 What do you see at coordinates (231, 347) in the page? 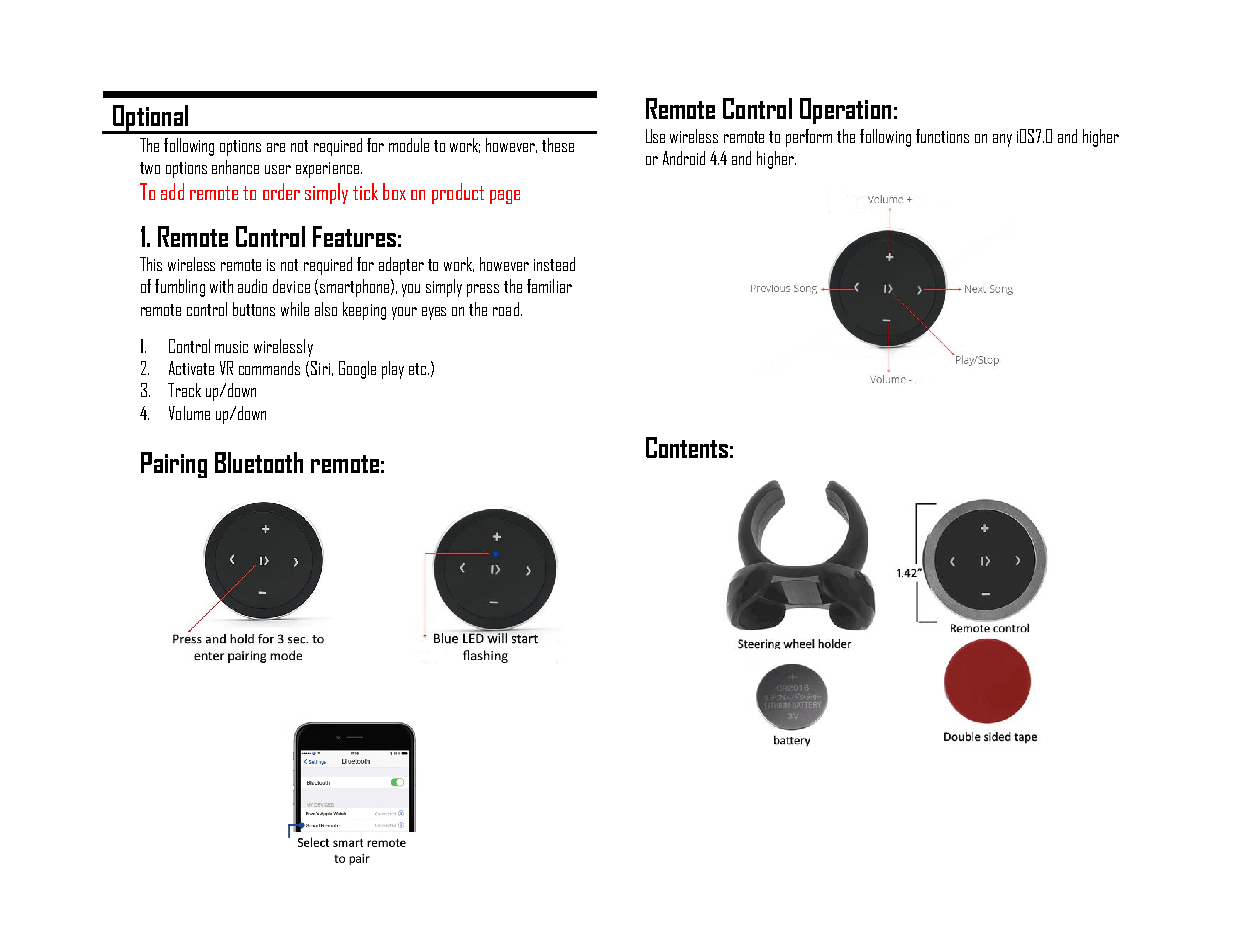
I see `music` at bounding box center [231, 347].
